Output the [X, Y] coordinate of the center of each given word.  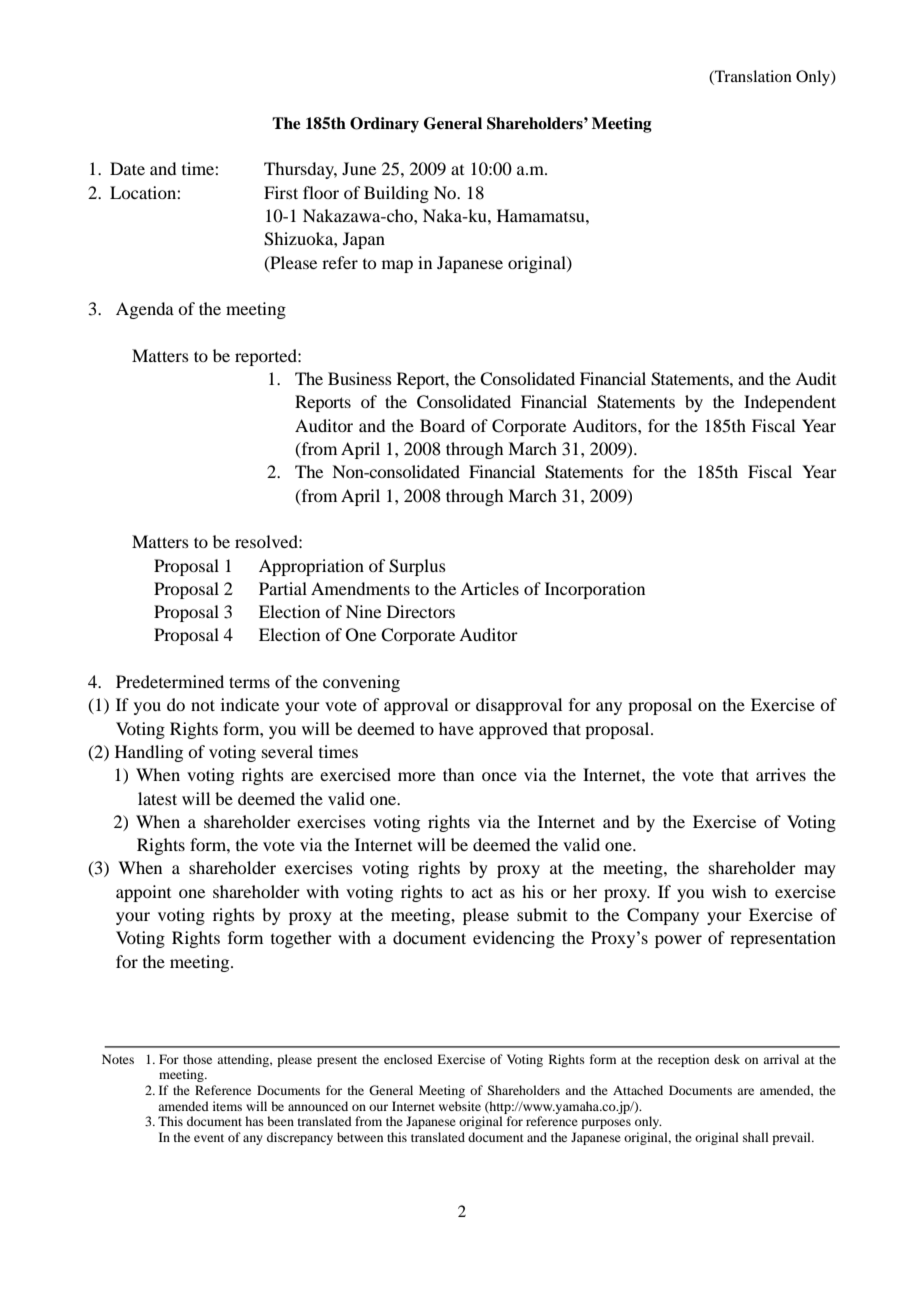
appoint [143, 893]
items [227, 1106]
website [460, 1106]
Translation [752, 77]
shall [756, 1137]
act [482, 892]
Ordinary [384, 125]
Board [442, 425]
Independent [790, 403]
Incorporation [595, 590]
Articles [489, 588]
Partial [283, 588]
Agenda [145, 310]
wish [729, 891]
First [281, 192]
